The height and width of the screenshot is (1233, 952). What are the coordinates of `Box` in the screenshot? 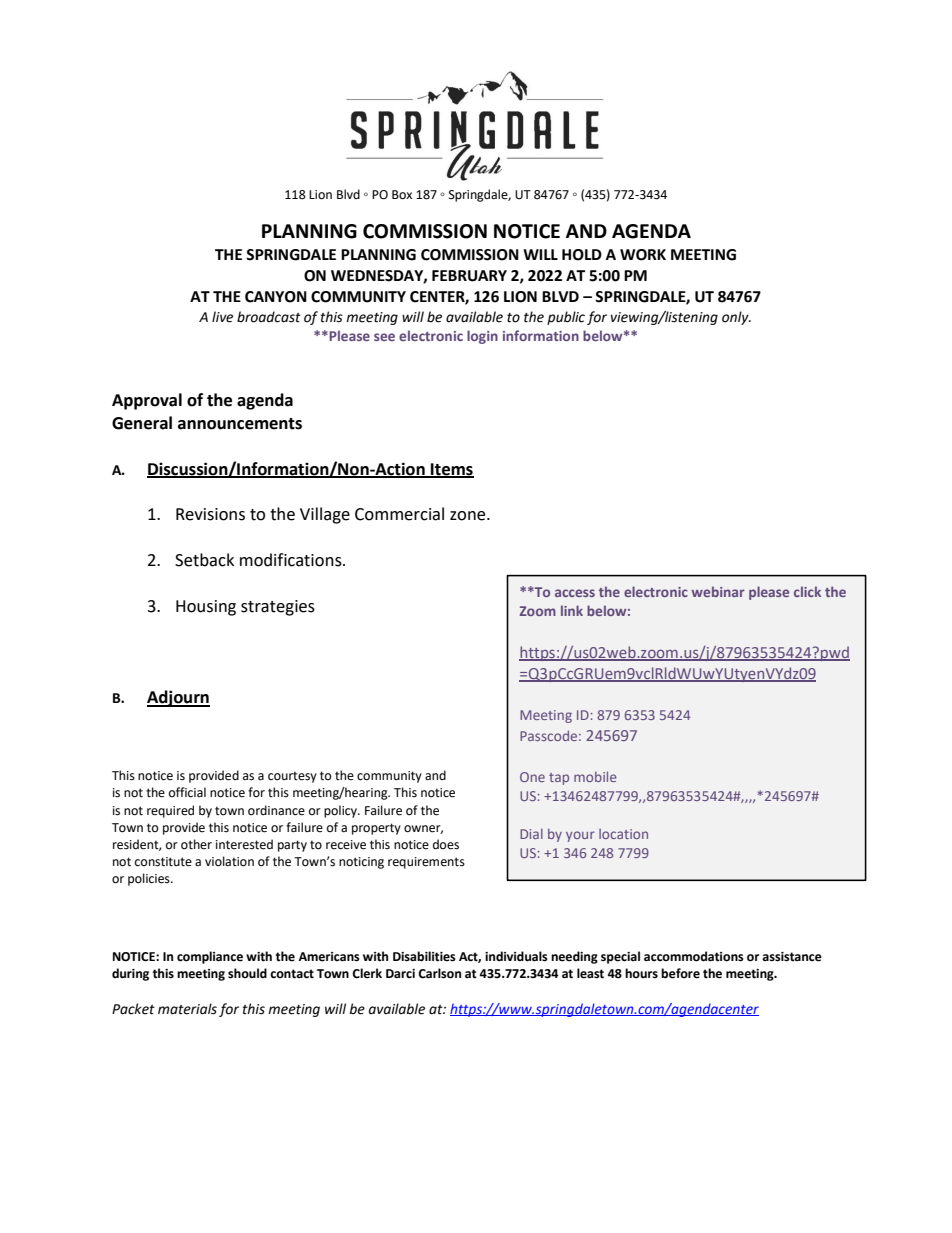 It's located at (402, 195).
